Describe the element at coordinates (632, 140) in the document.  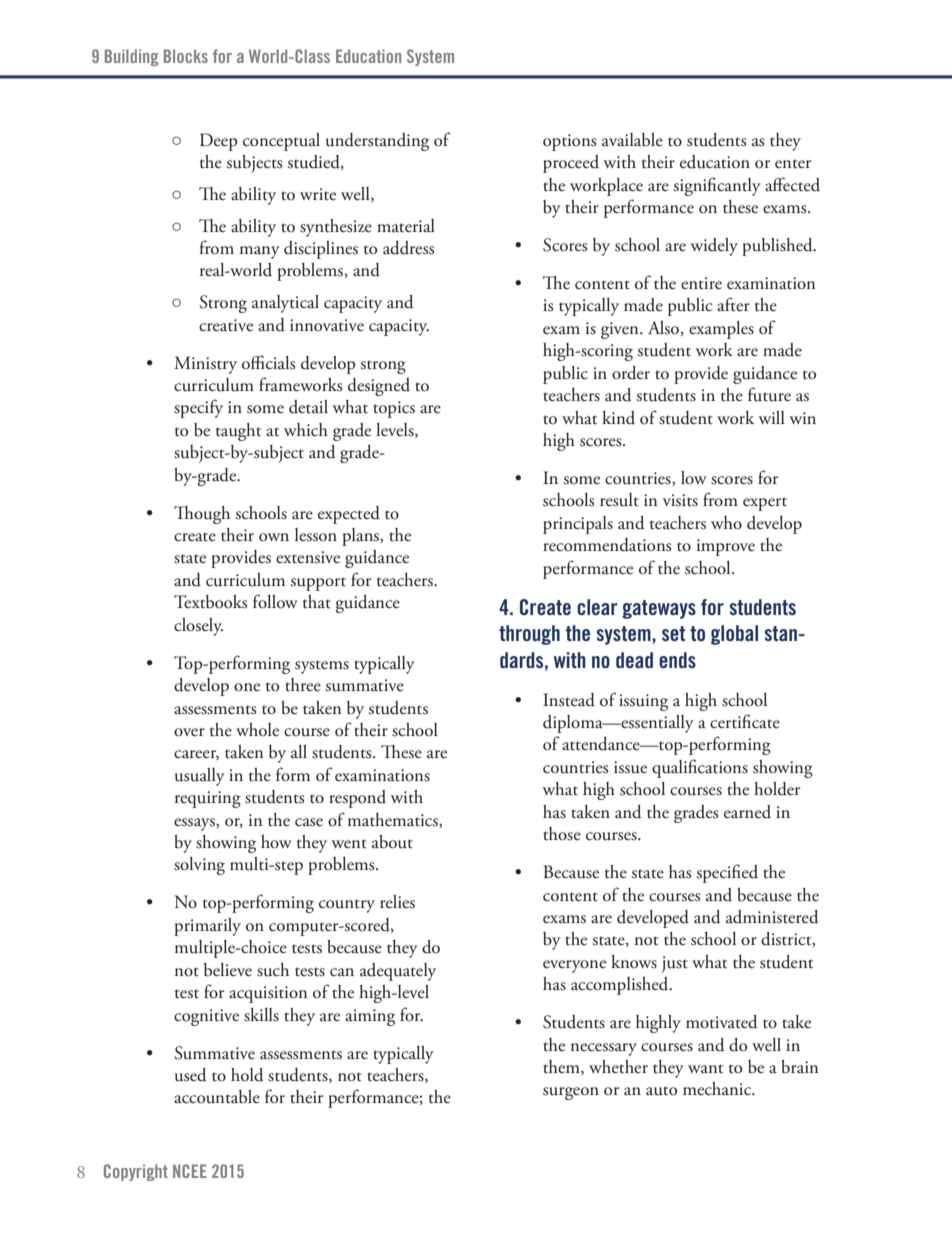
I see `available` at that location.
